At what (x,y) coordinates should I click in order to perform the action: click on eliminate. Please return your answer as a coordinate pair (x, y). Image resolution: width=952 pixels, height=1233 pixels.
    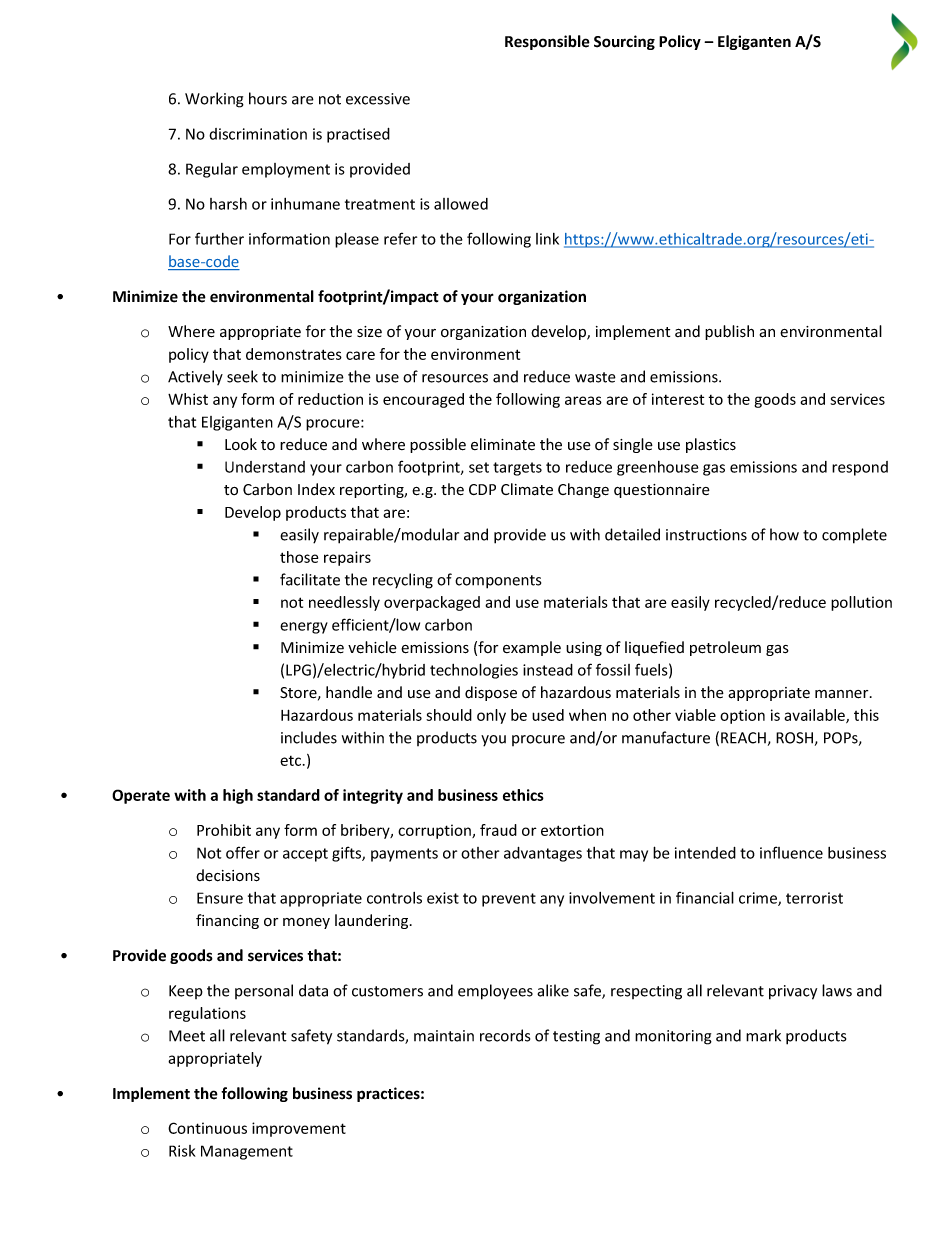
    Looking at the image, I should click on (503, 444).
